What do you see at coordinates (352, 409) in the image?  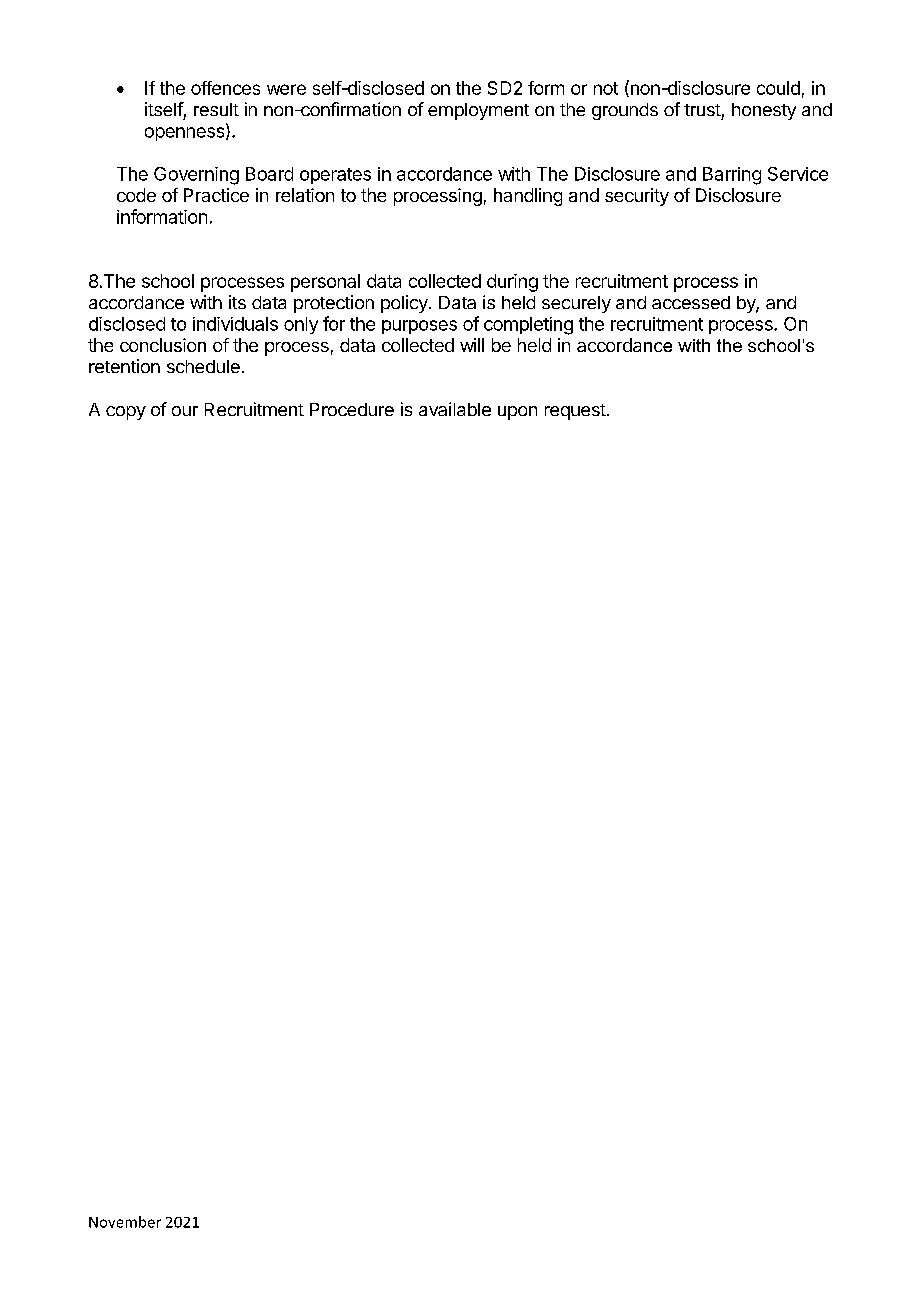 I see `Procedure` at bounding box center [352, 409].
